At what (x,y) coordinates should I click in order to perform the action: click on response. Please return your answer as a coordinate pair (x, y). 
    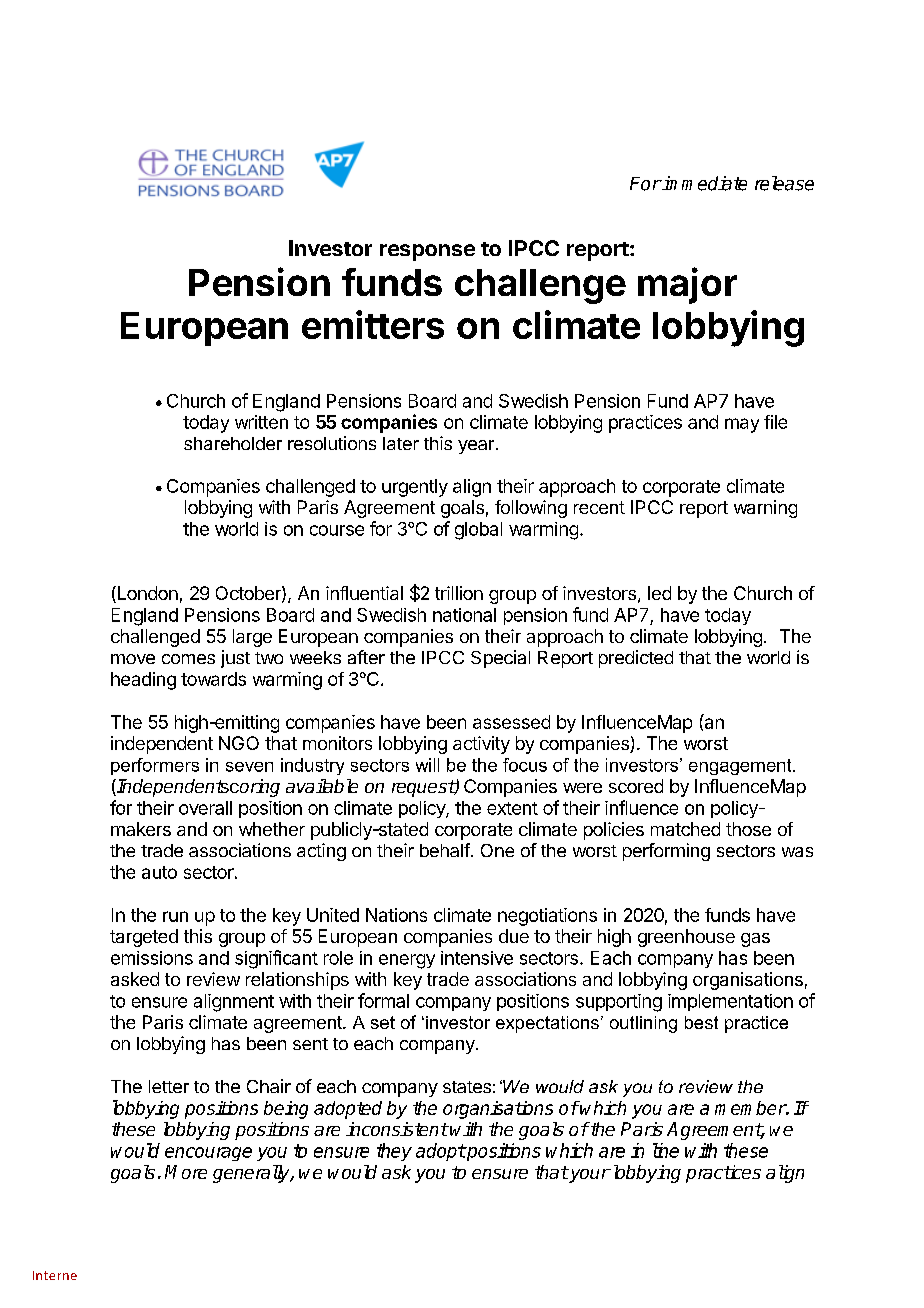
    Looking at the image, I should click on (427, 252).
